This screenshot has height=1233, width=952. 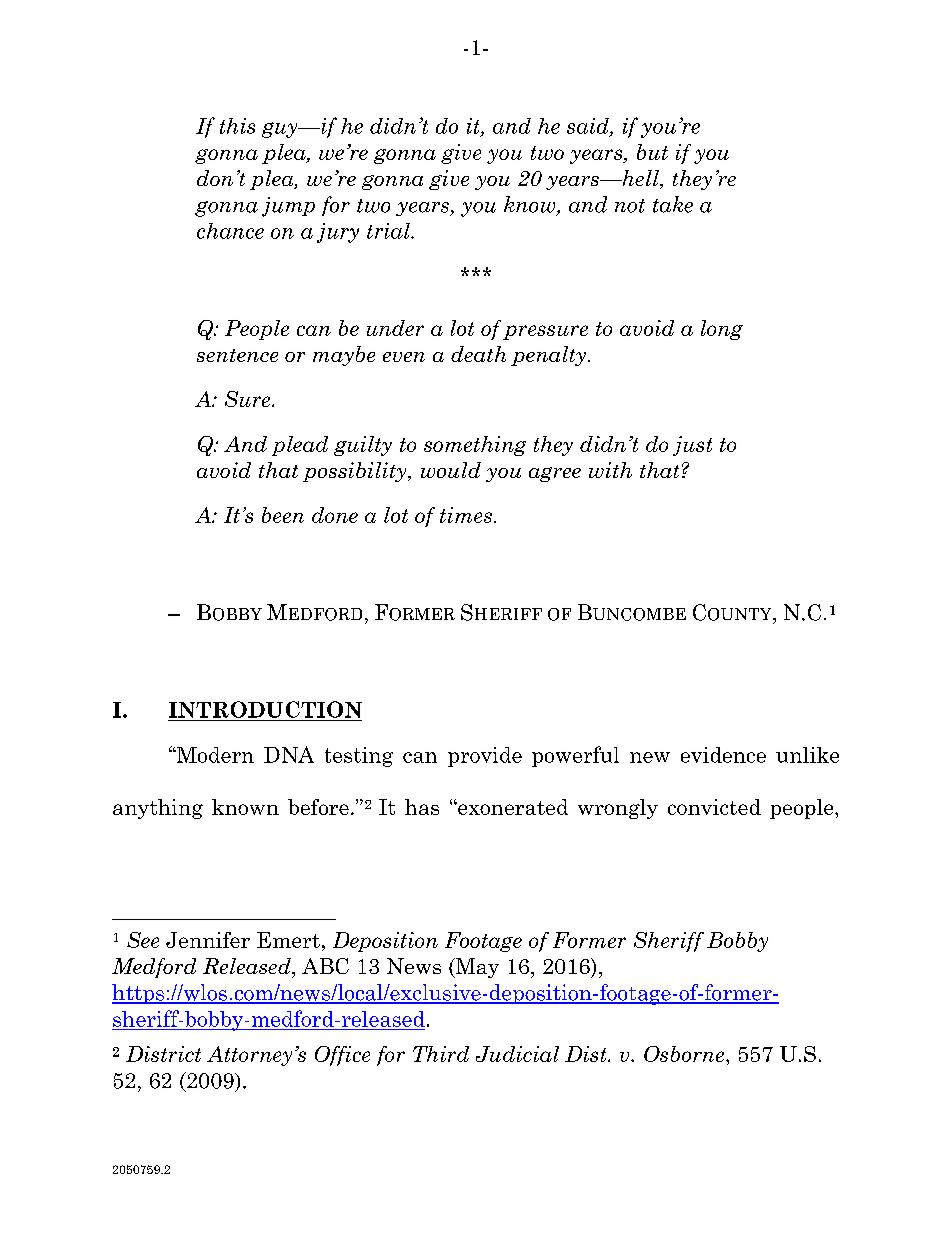 What do you see at coordinates (342, 1056) in the screenshot?
I see `Office` at bounding box center [342, 1056].
